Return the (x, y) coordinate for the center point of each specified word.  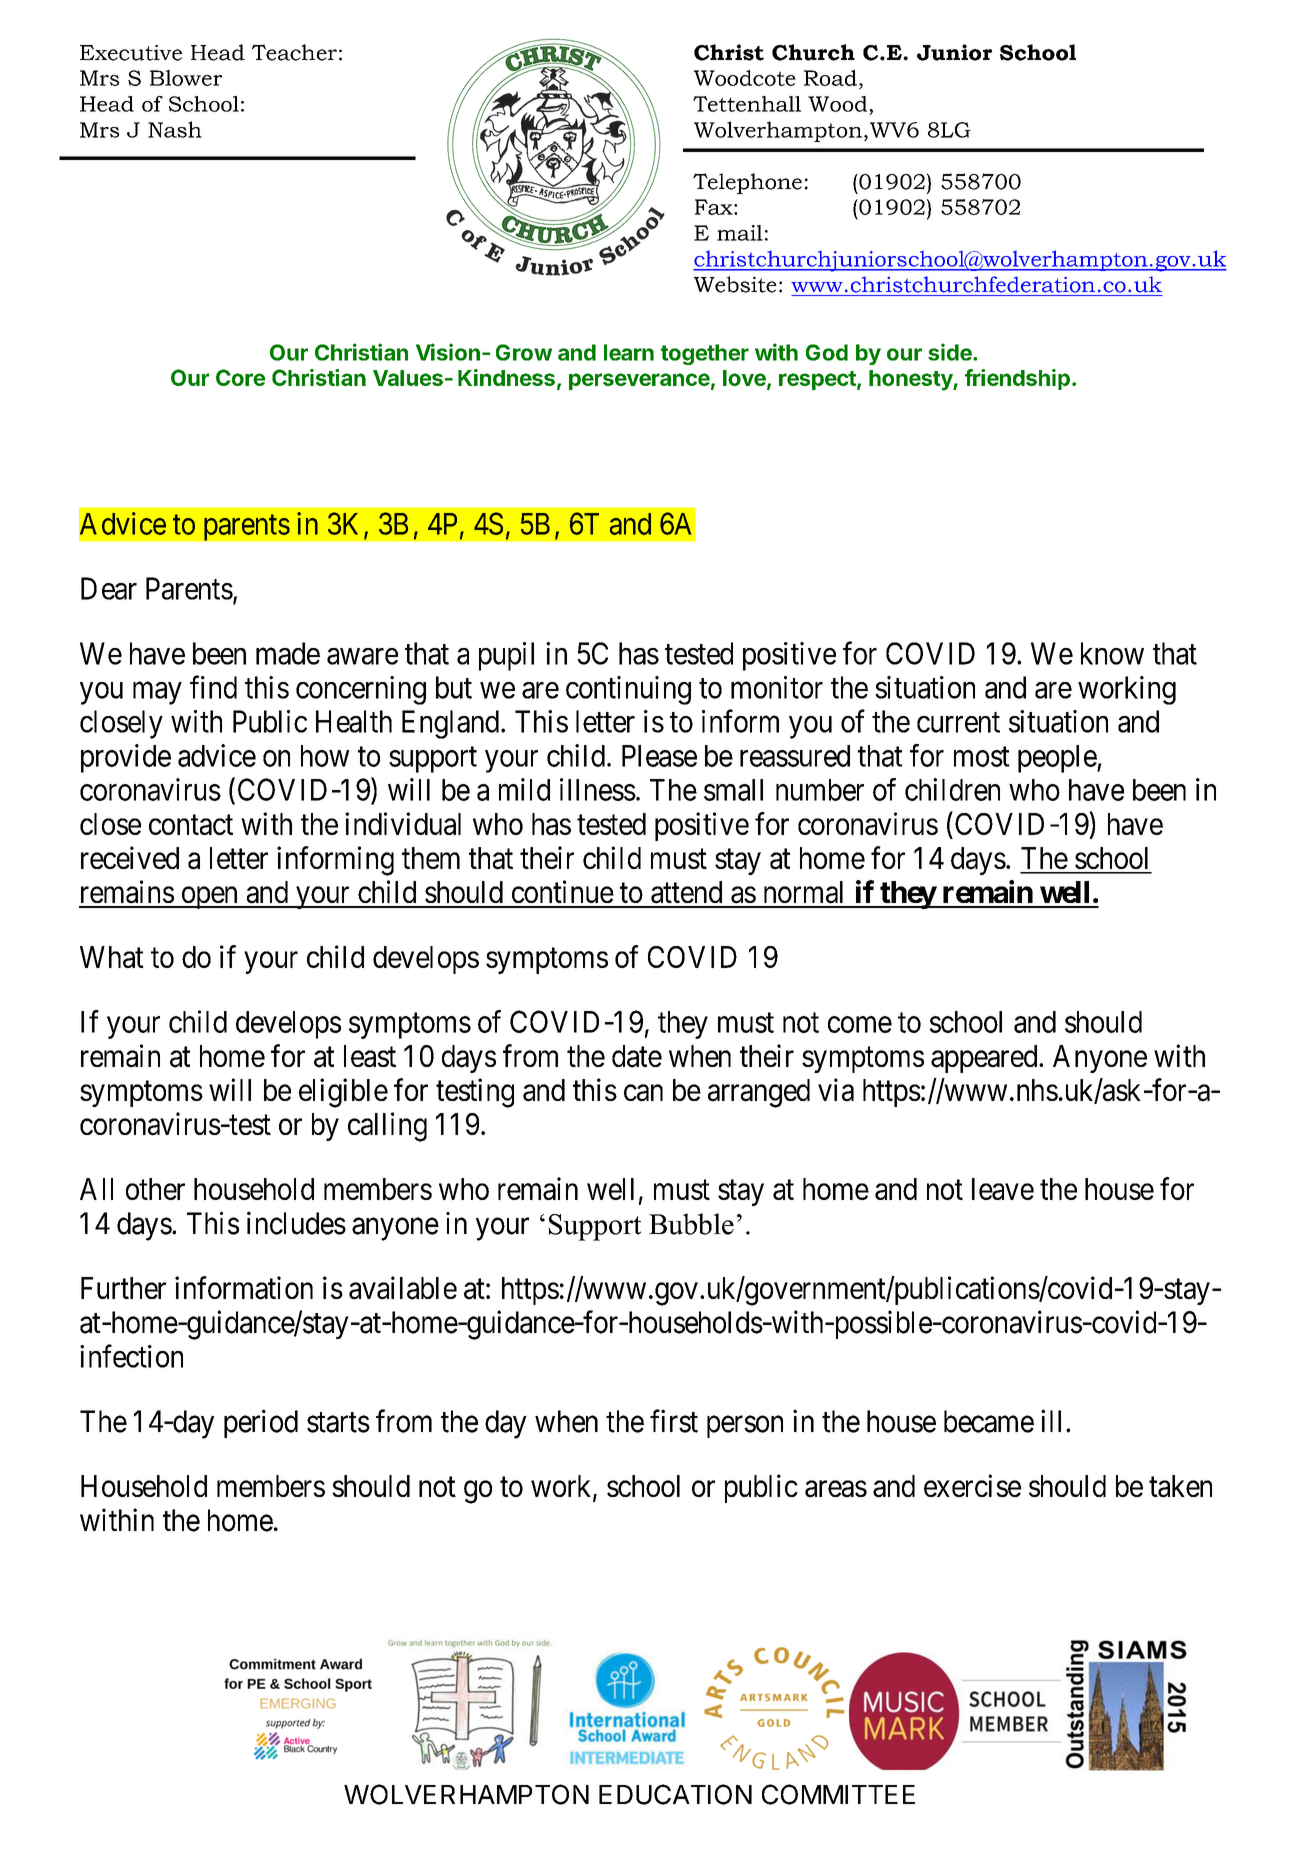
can (643, 1093)
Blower (186, 78)
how (325, 756)
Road (830, 78)
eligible (343, 1093)
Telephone (747, 183)
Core (240, 377)
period (261, 1423)
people (1058, 759)
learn (629, 352)
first (674, 1421)
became (989, 1421)
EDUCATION (675, 1794)
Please (659, 756)
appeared (985, 1059)
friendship (1017, 379)
